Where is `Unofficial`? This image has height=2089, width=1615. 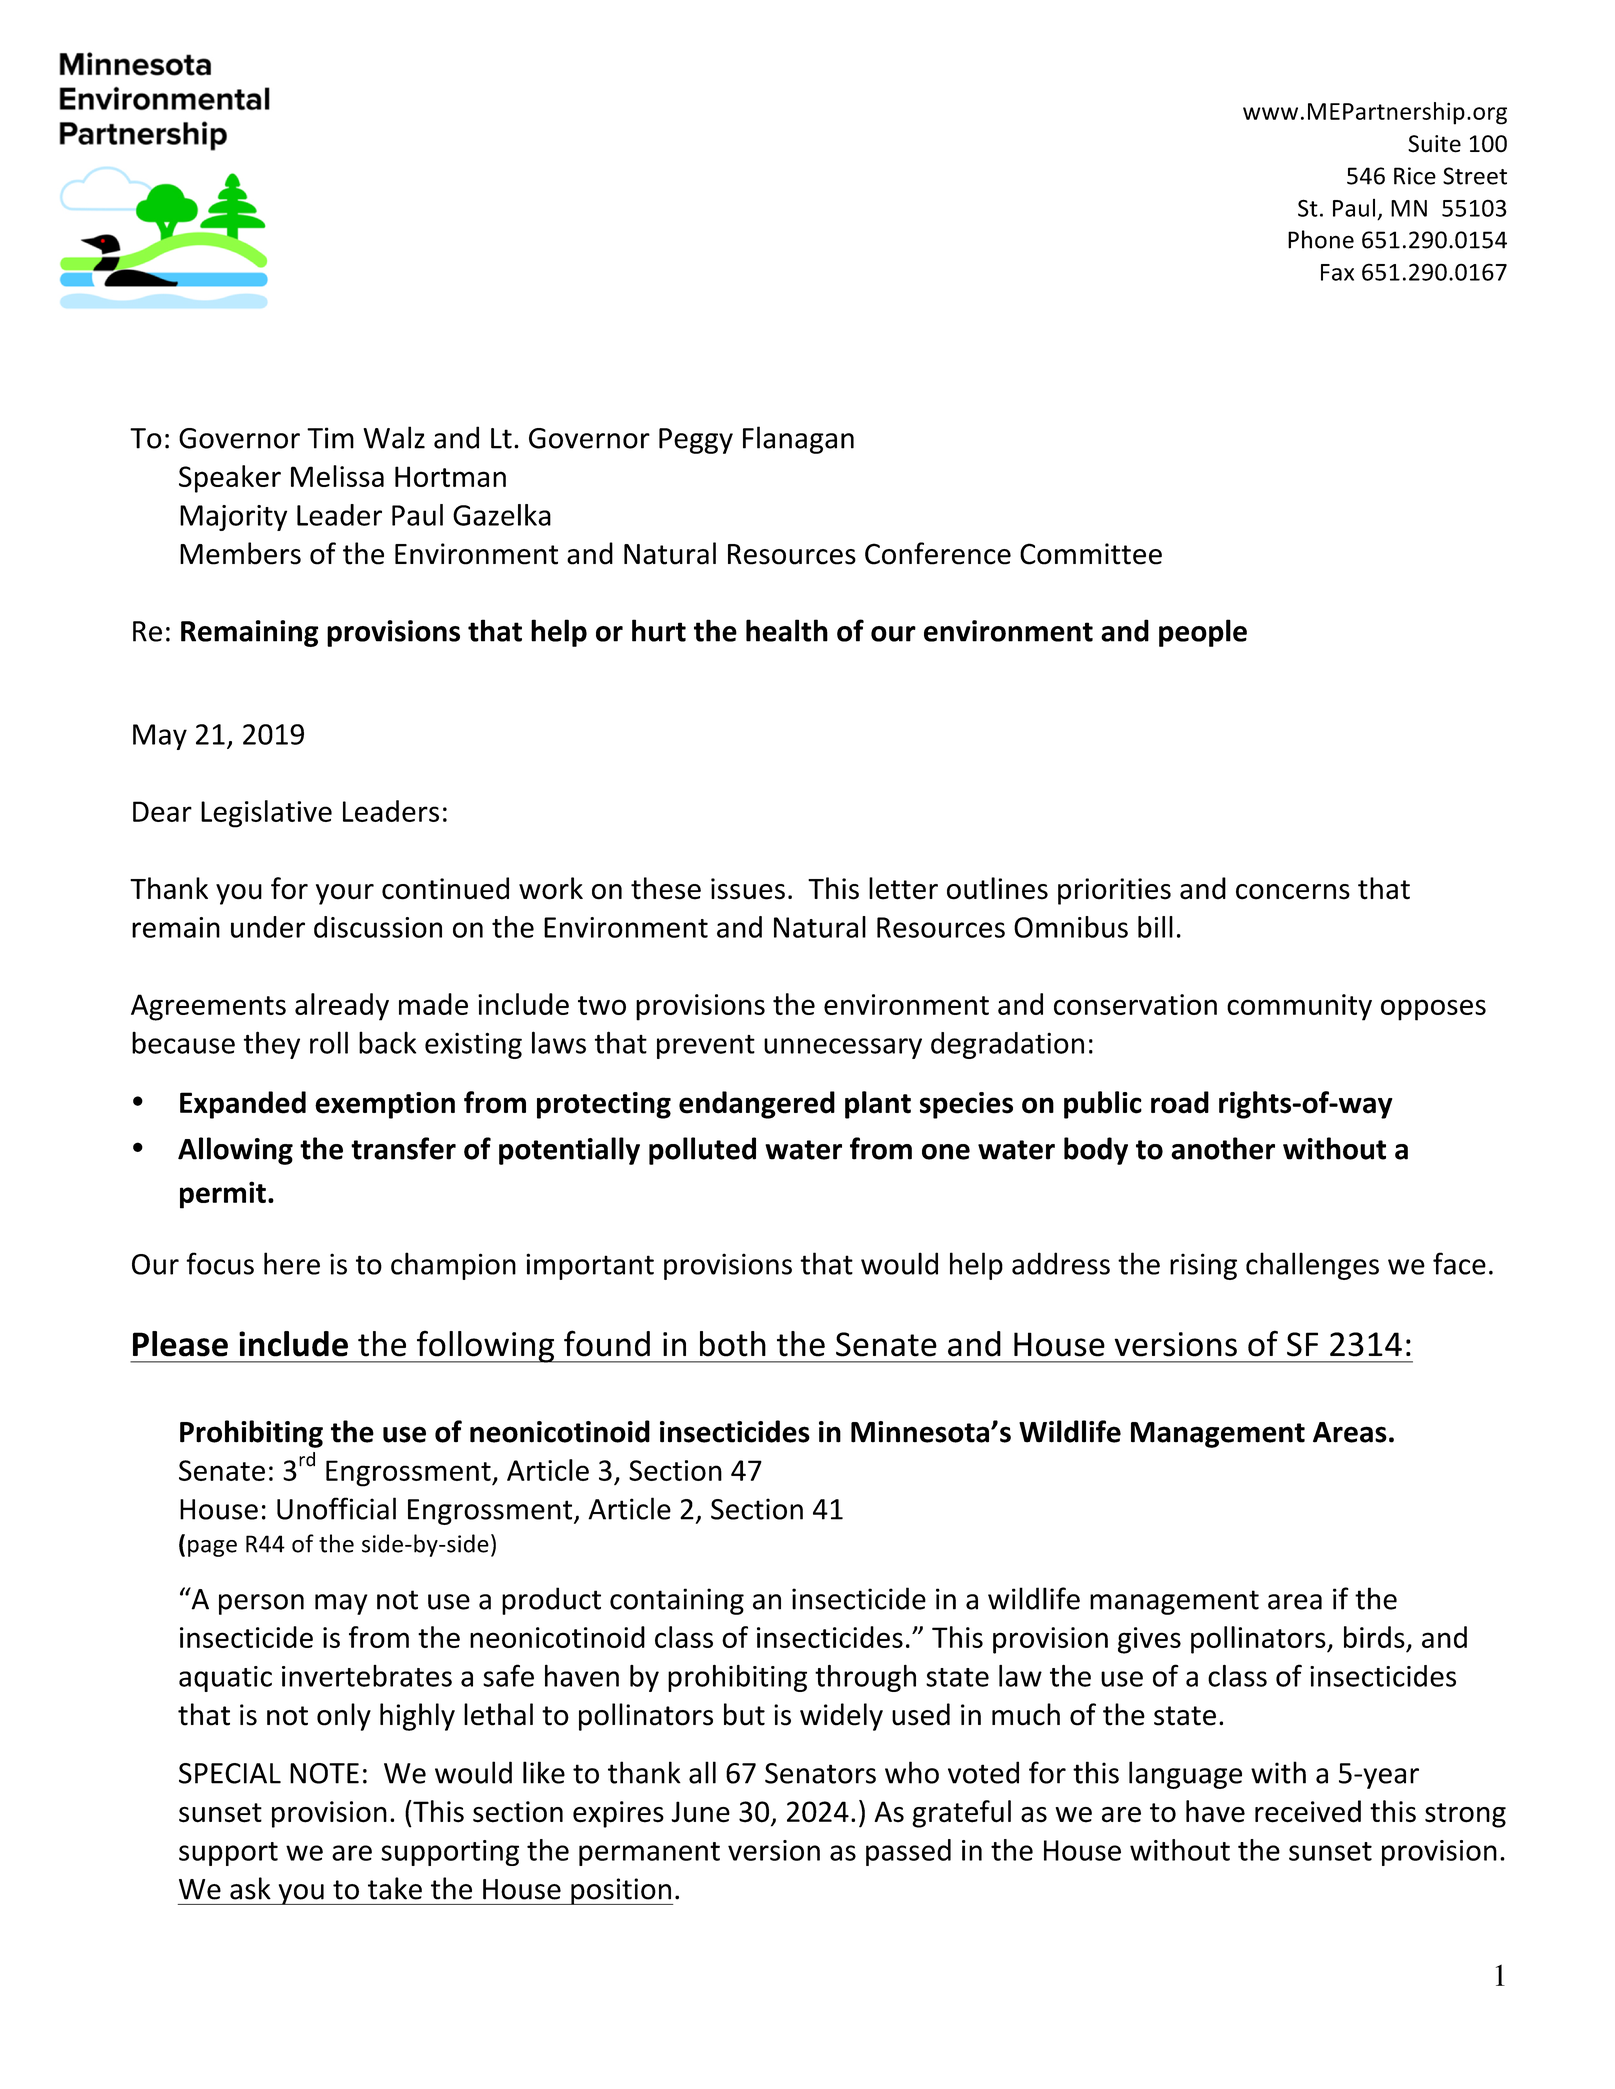
Unofficial is located at coordinates (336, 1508).
